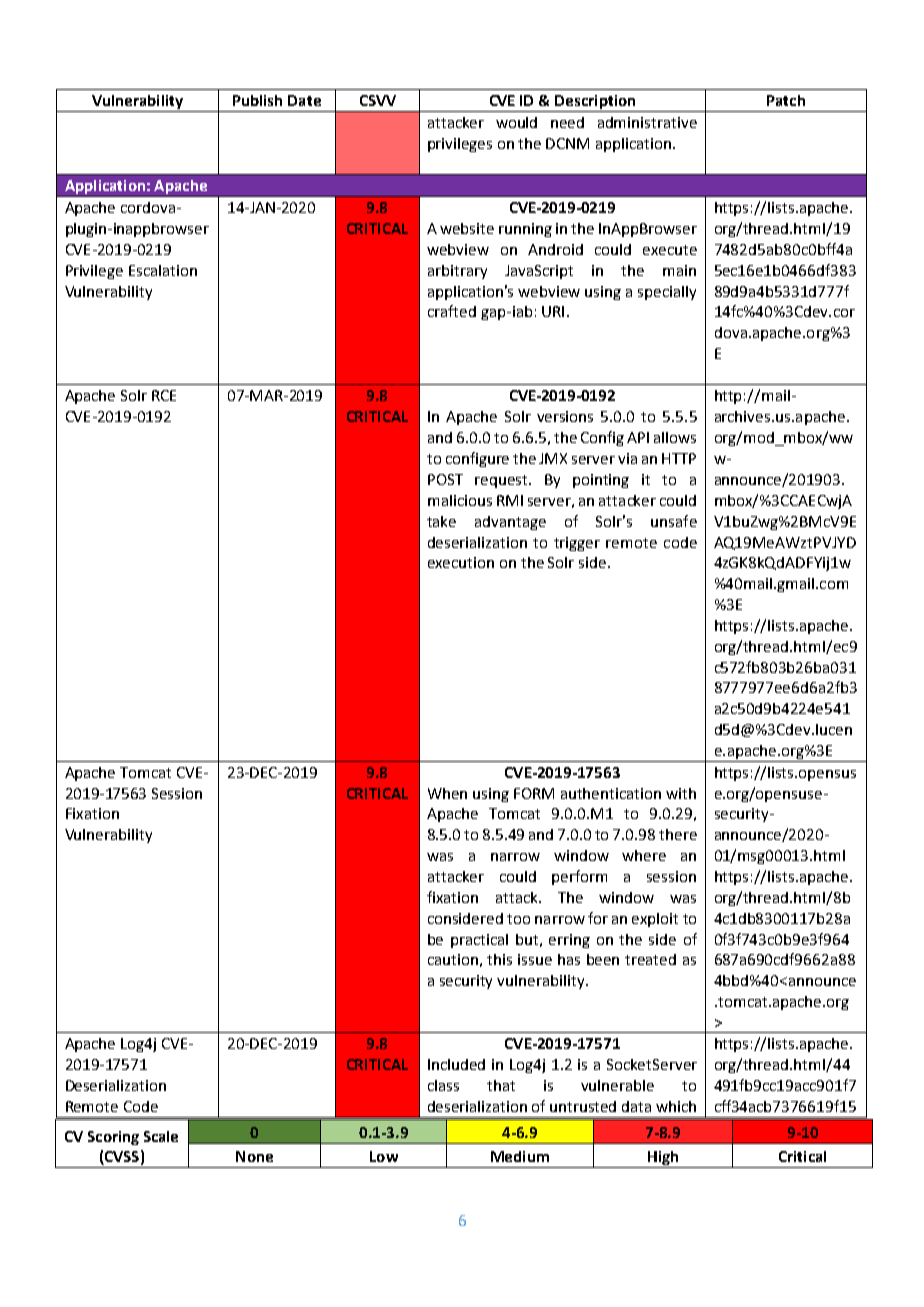 The height and width of the image is (1307, 924). What do you see at coordinates (441, 521) in the image?
I see `take` at bounding box center [441, 521].
